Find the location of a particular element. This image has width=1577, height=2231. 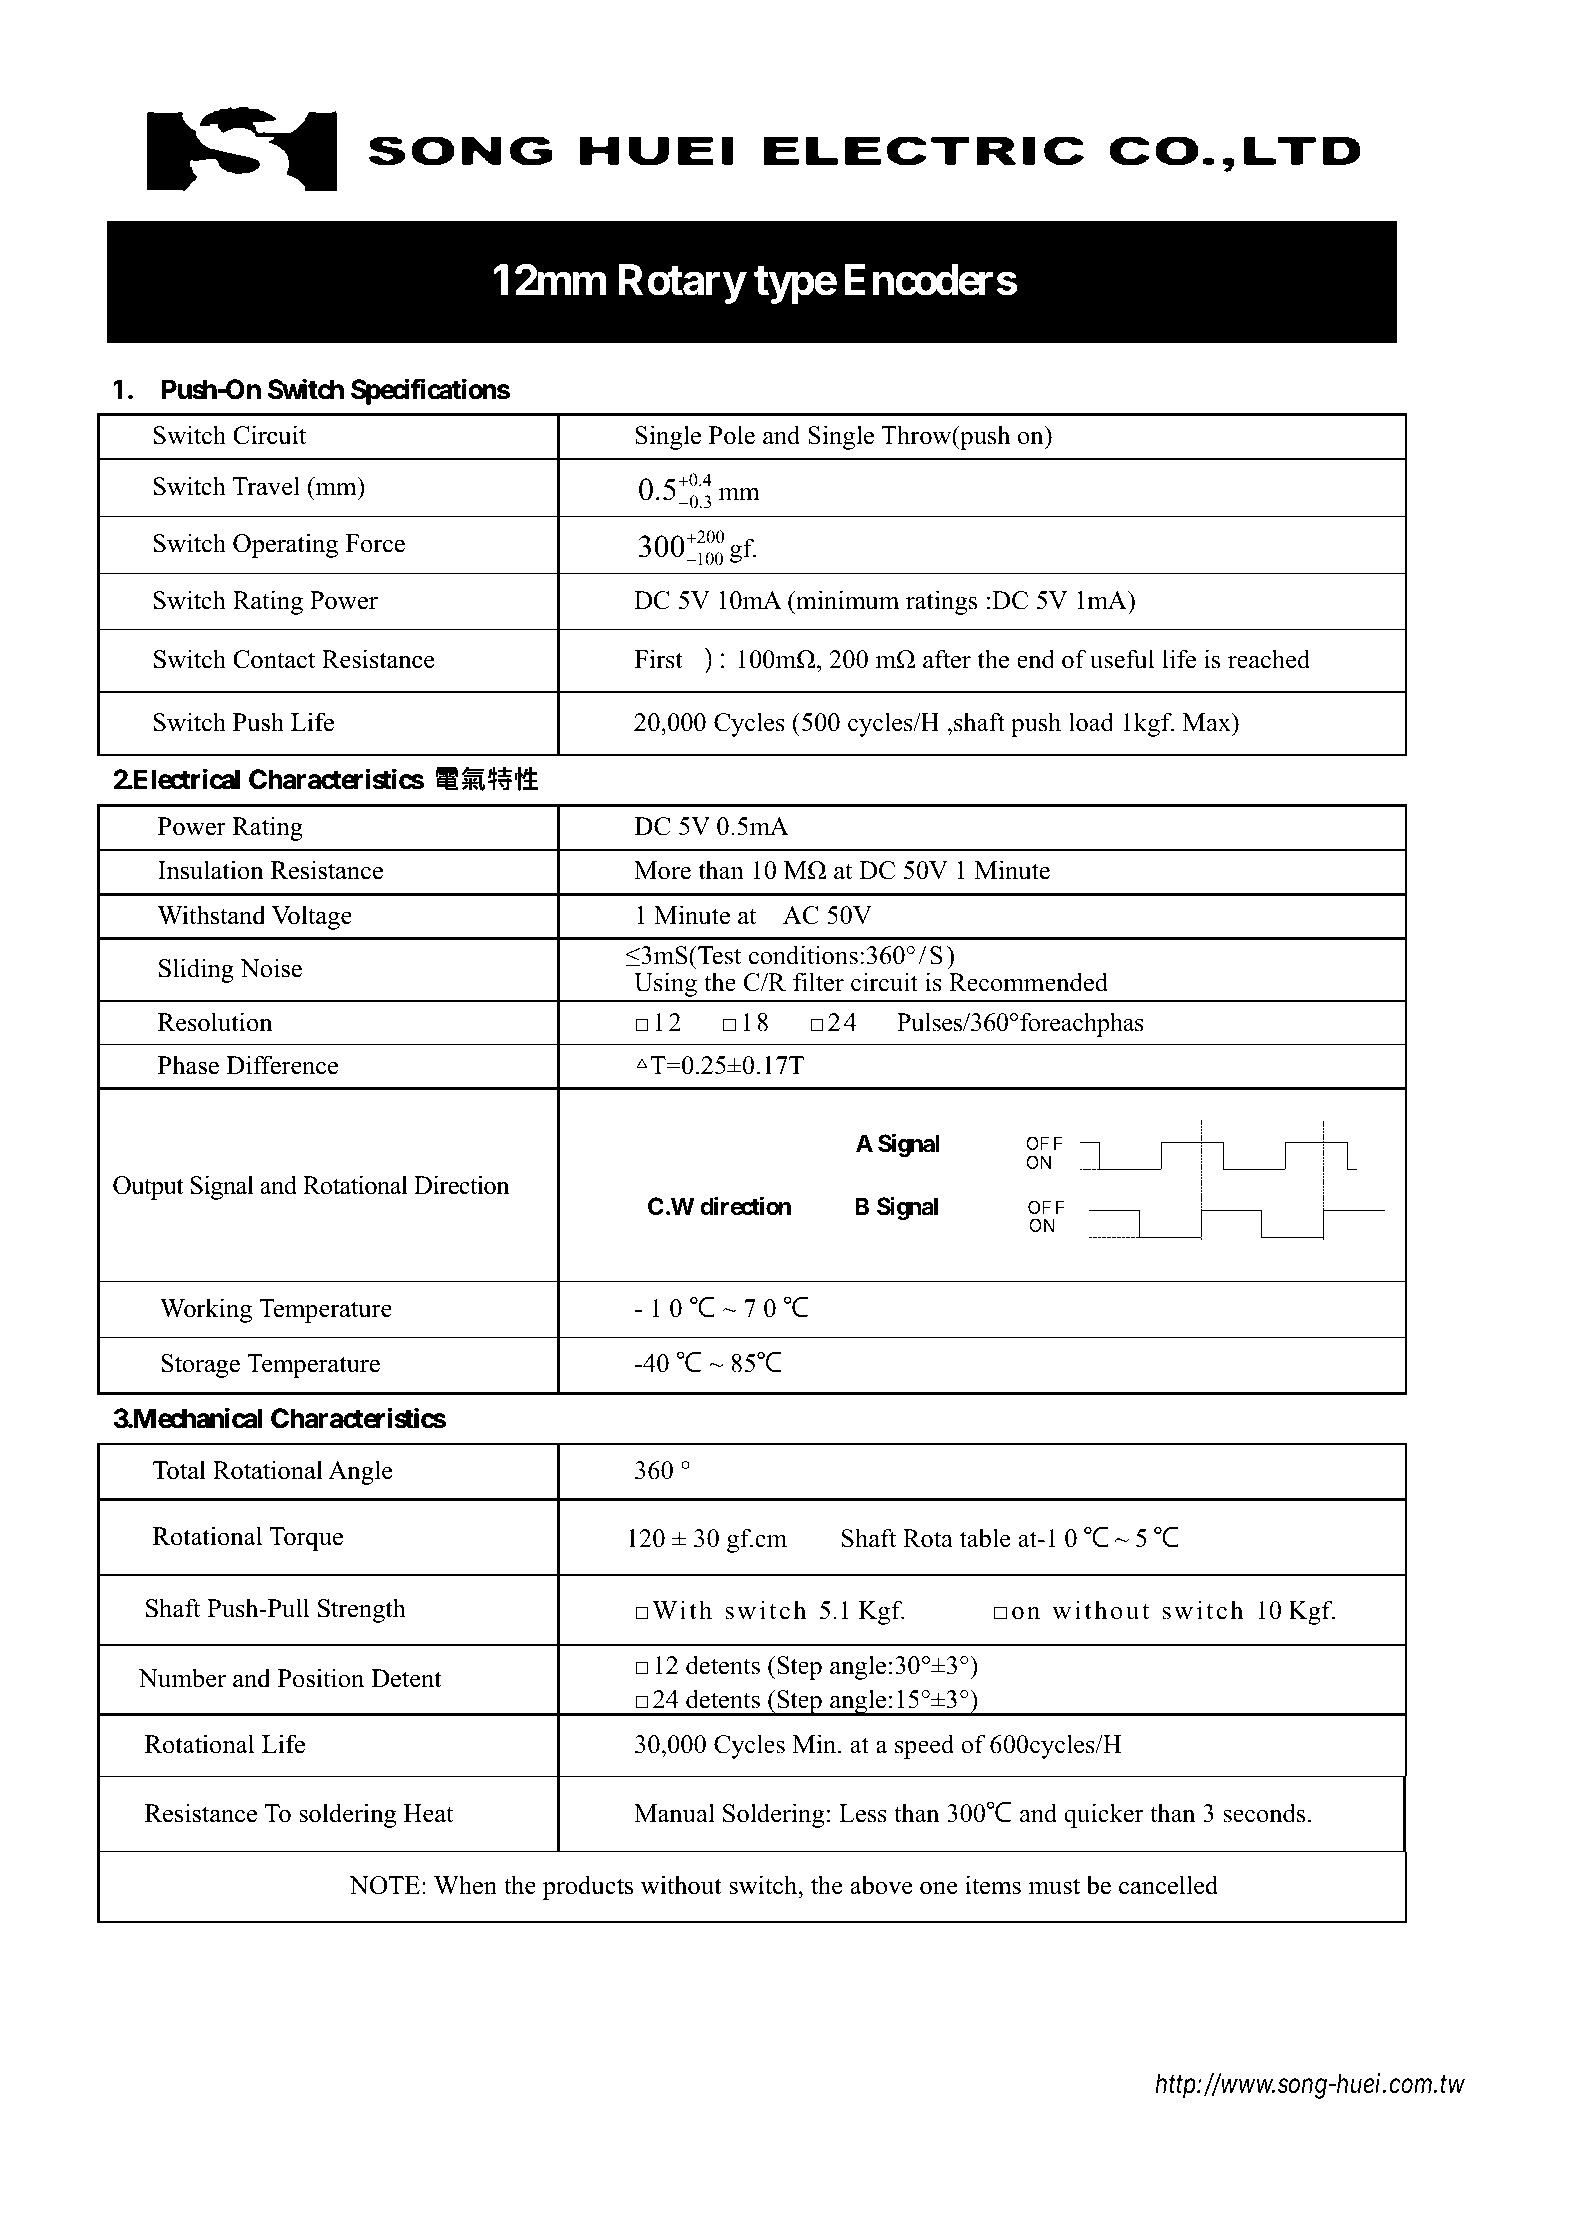

useful is located at coordinates (1122, 659).
